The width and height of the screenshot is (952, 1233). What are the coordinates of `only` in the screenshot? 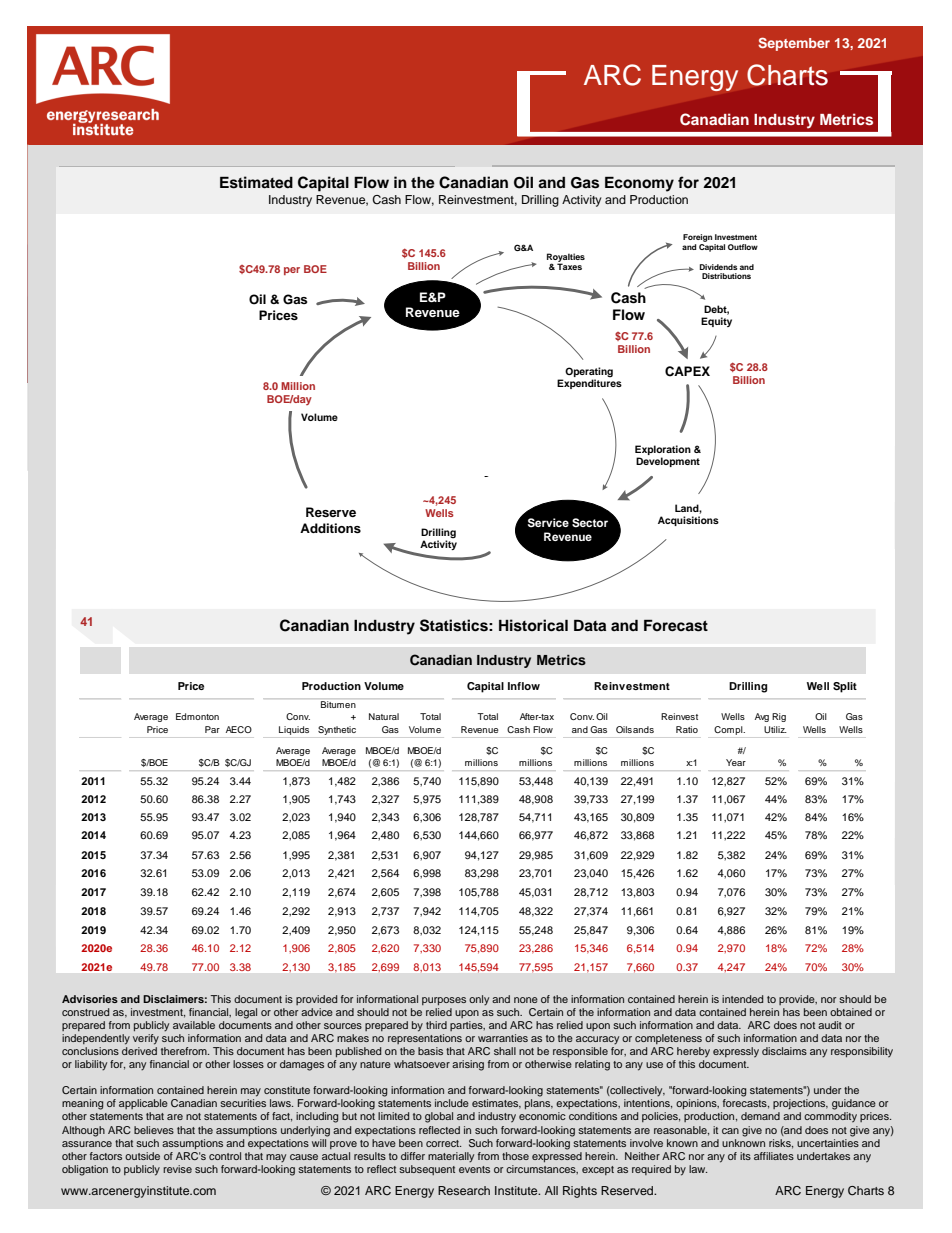 It's located at (479, 1000).
